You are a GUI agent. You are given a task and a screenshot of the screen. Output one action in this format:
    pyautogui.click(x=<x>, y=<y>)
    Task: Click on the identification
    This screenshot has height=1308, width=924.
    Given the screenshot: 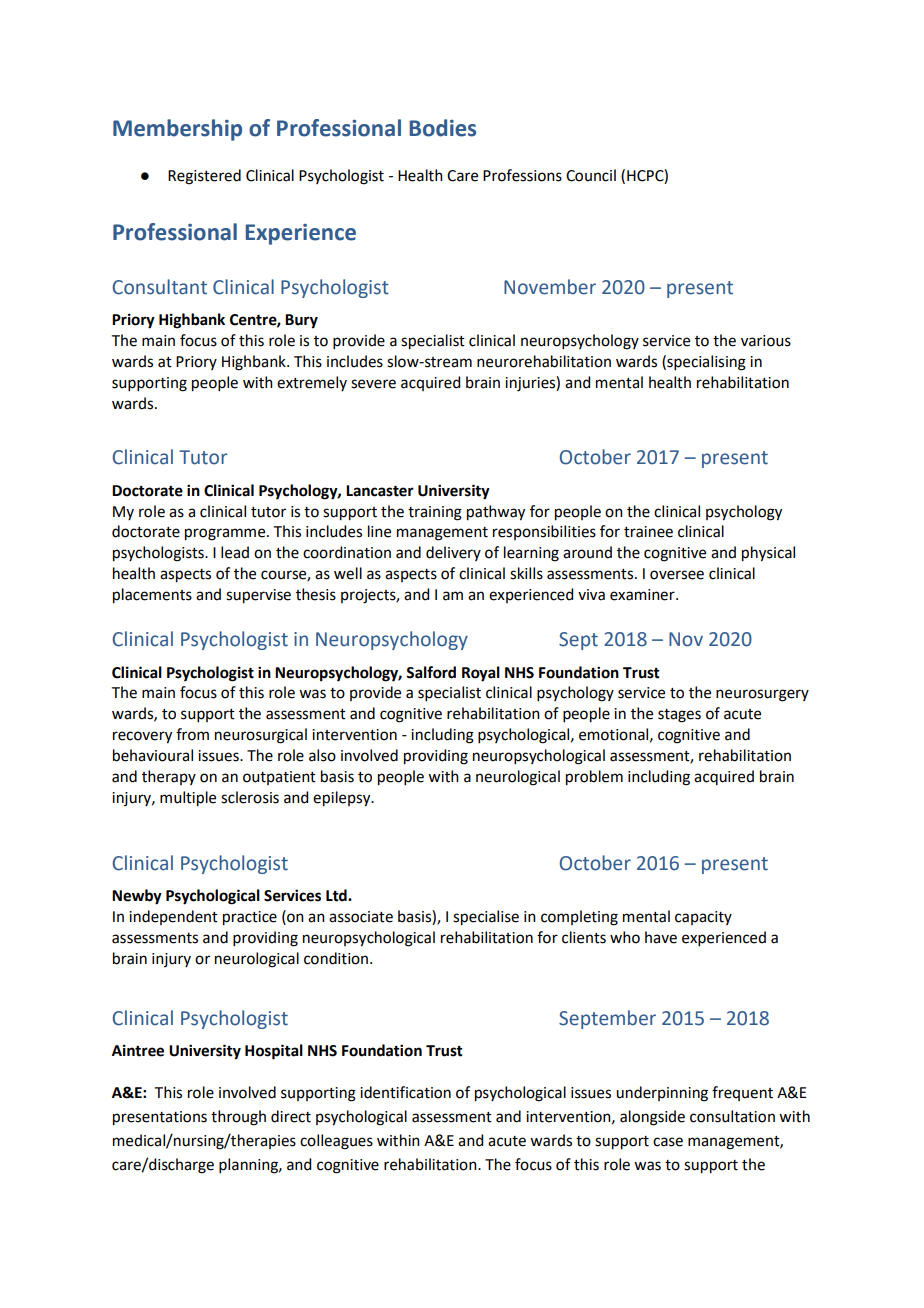 What is the action you would take?
    pyautogui.click(x=405, y=1092)
